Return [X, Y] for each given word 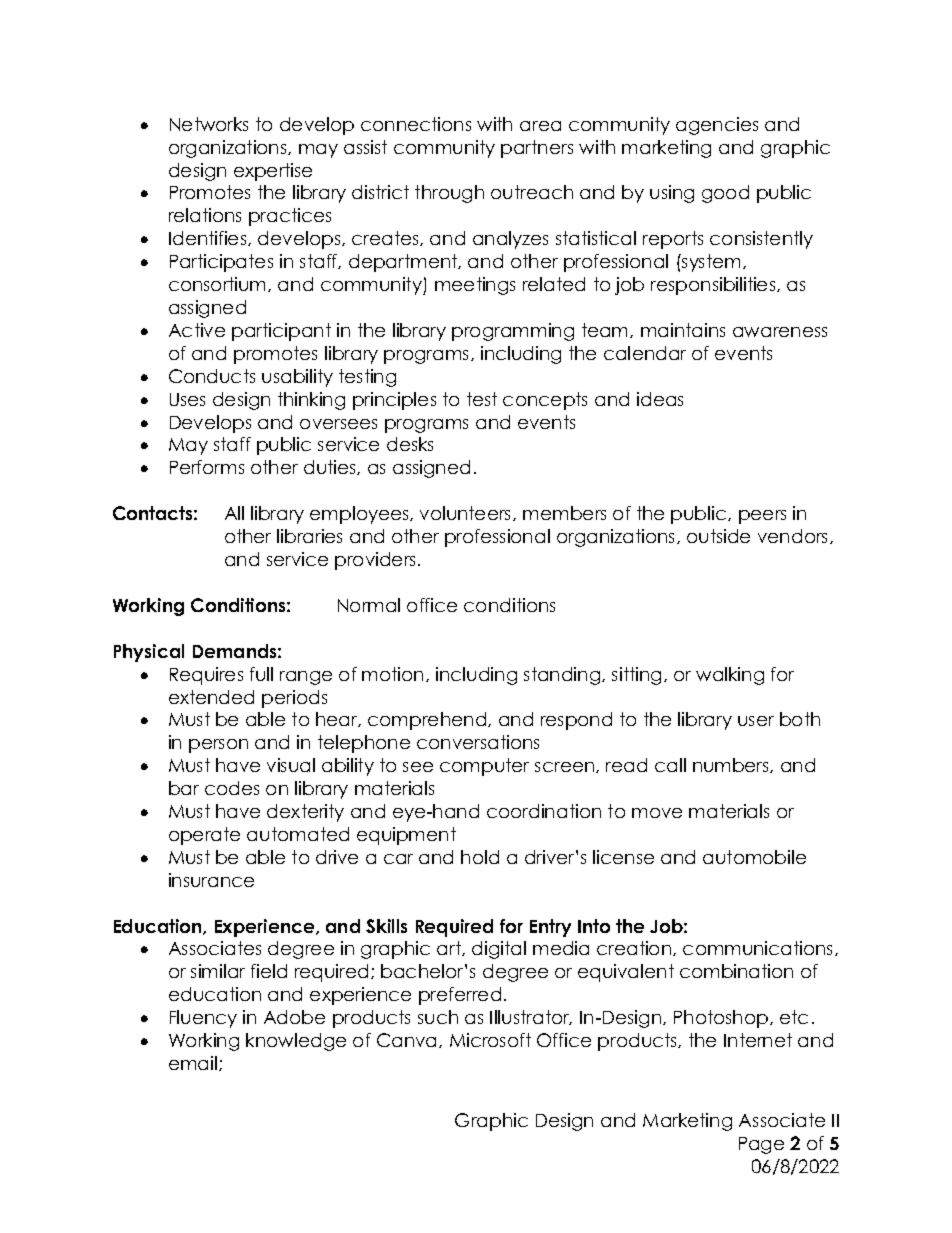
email [193, 1063]
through [449, 194]
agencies [717, 126]
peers [762, 517]
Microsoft [490, 1040]
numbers [732, 765]
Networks [209, 124]
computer [484, 767]
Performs [207, 467]
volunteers [467, 513]
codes [232, 788]
